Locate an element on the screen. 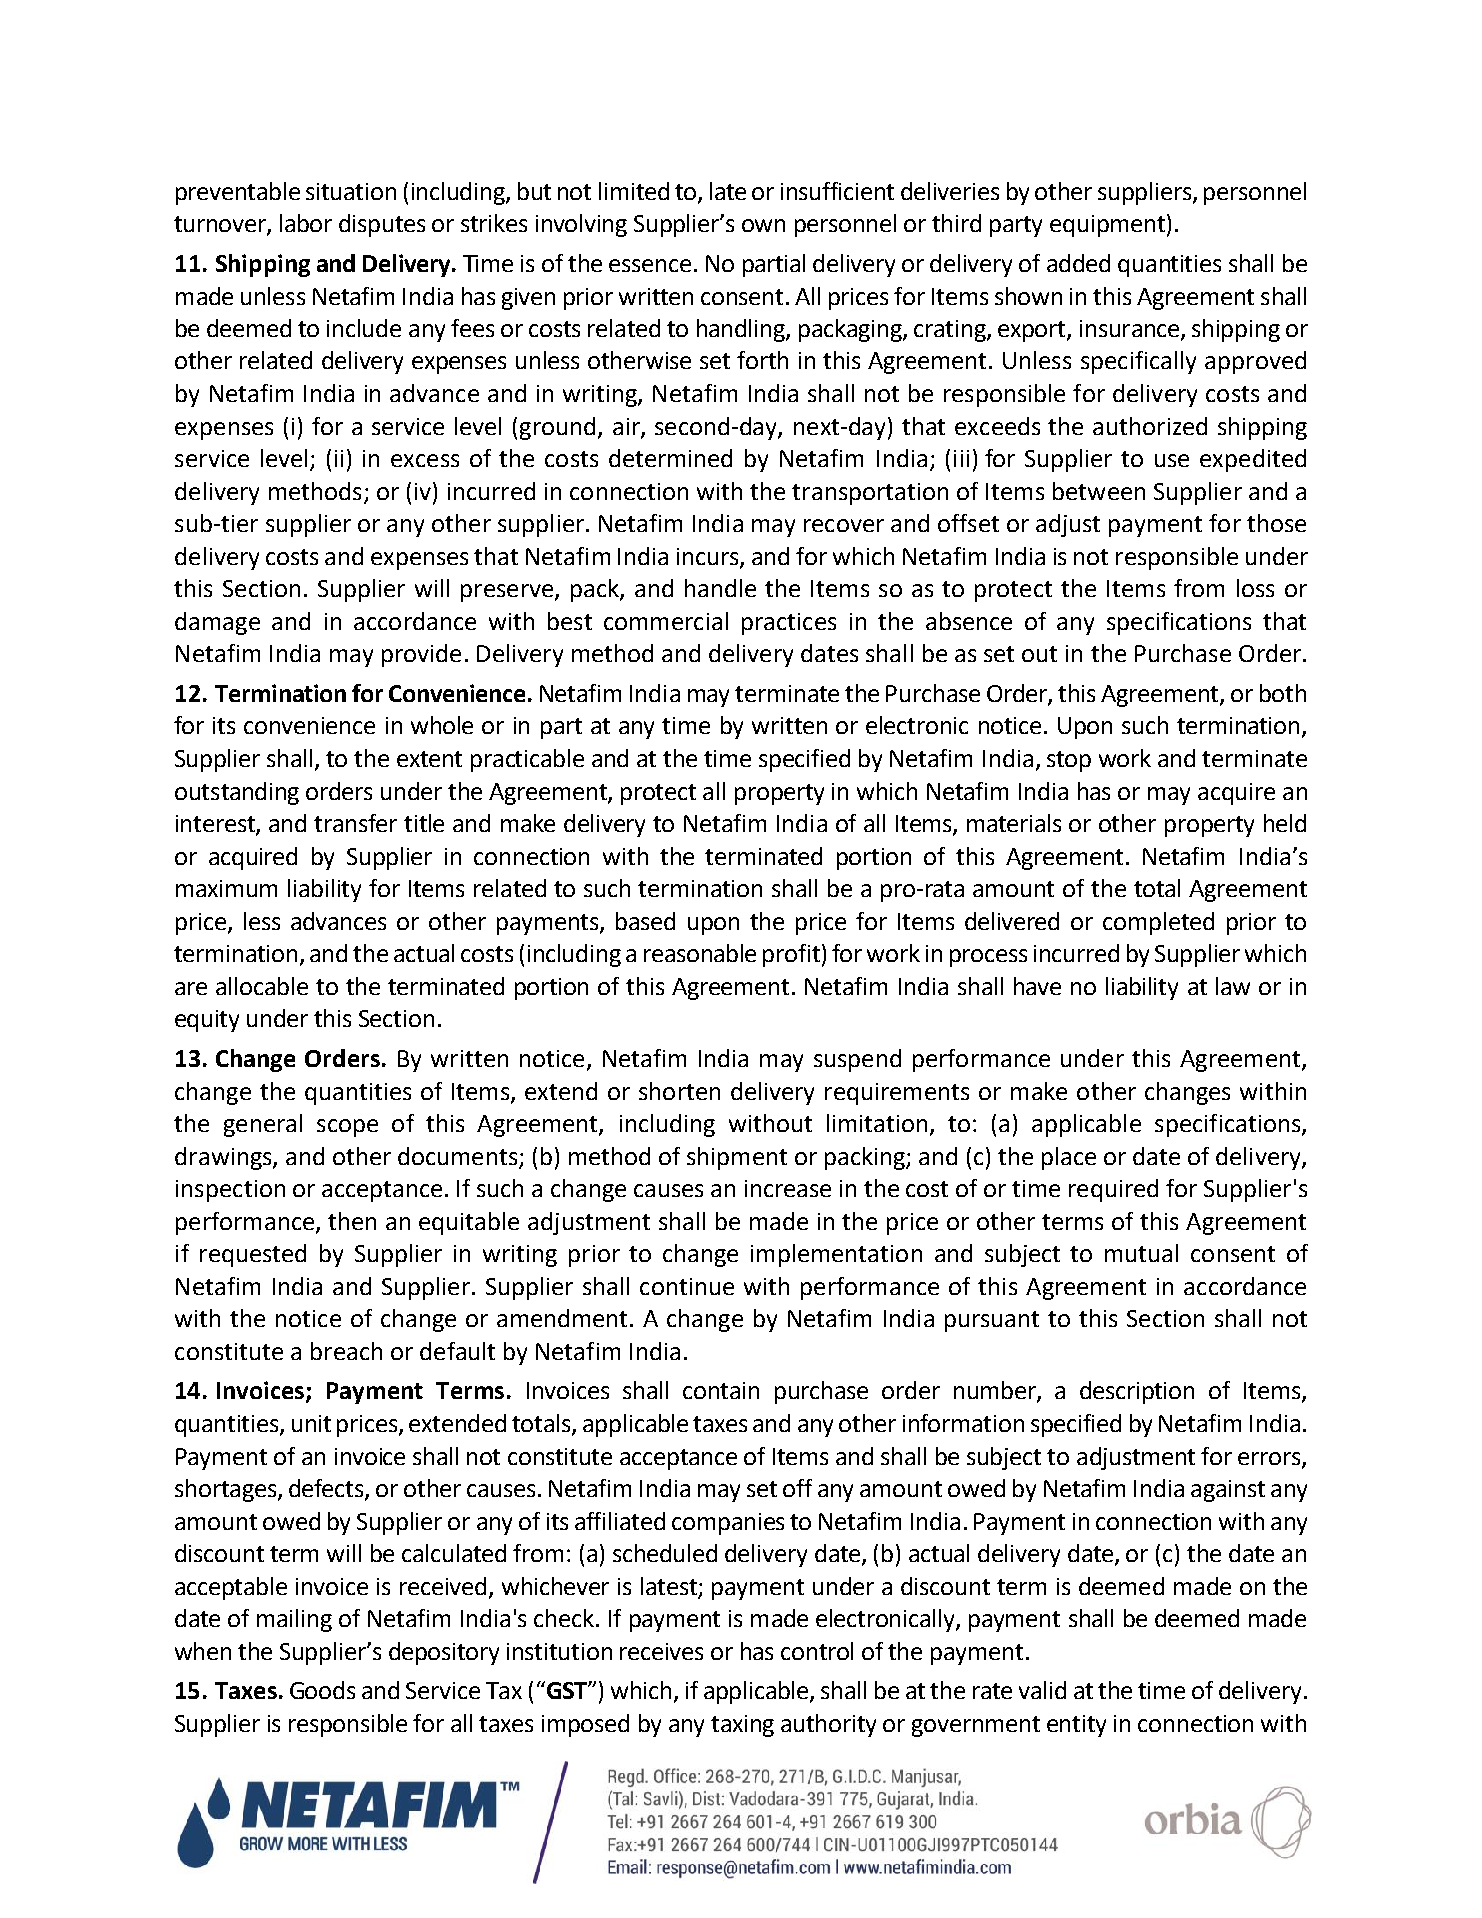 The image size is (1482, 1918). stop is located at coordinates (1069, 761).
